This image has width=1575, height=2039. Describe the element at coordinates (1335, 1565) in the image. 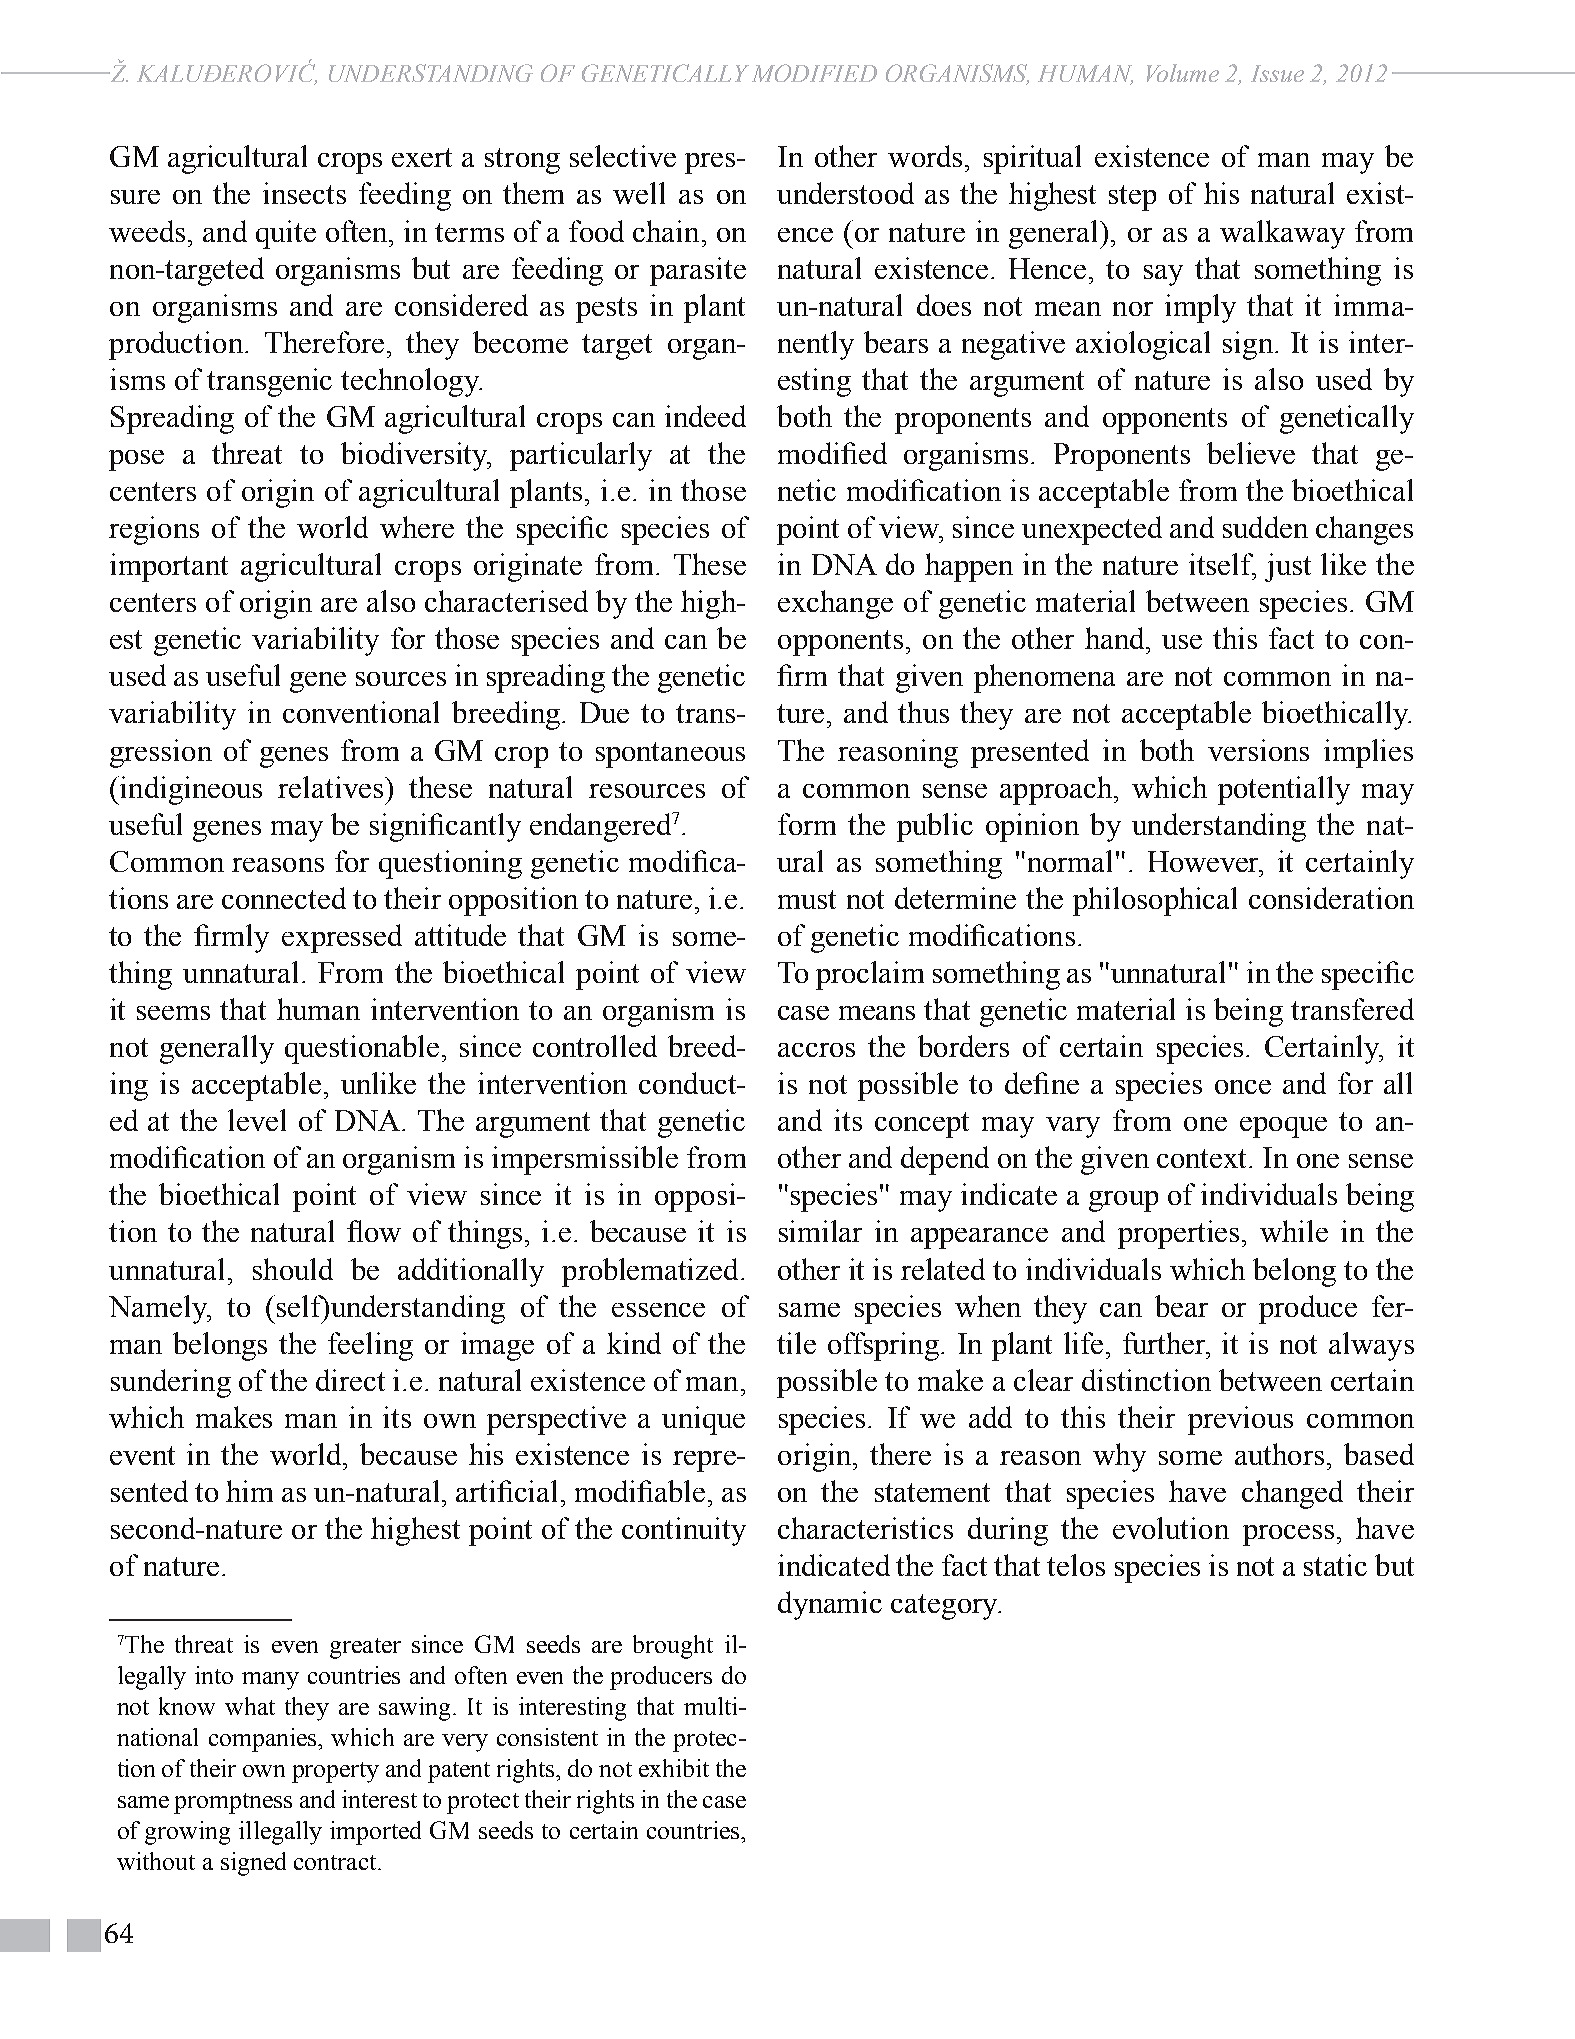

I see `static` at that location.
